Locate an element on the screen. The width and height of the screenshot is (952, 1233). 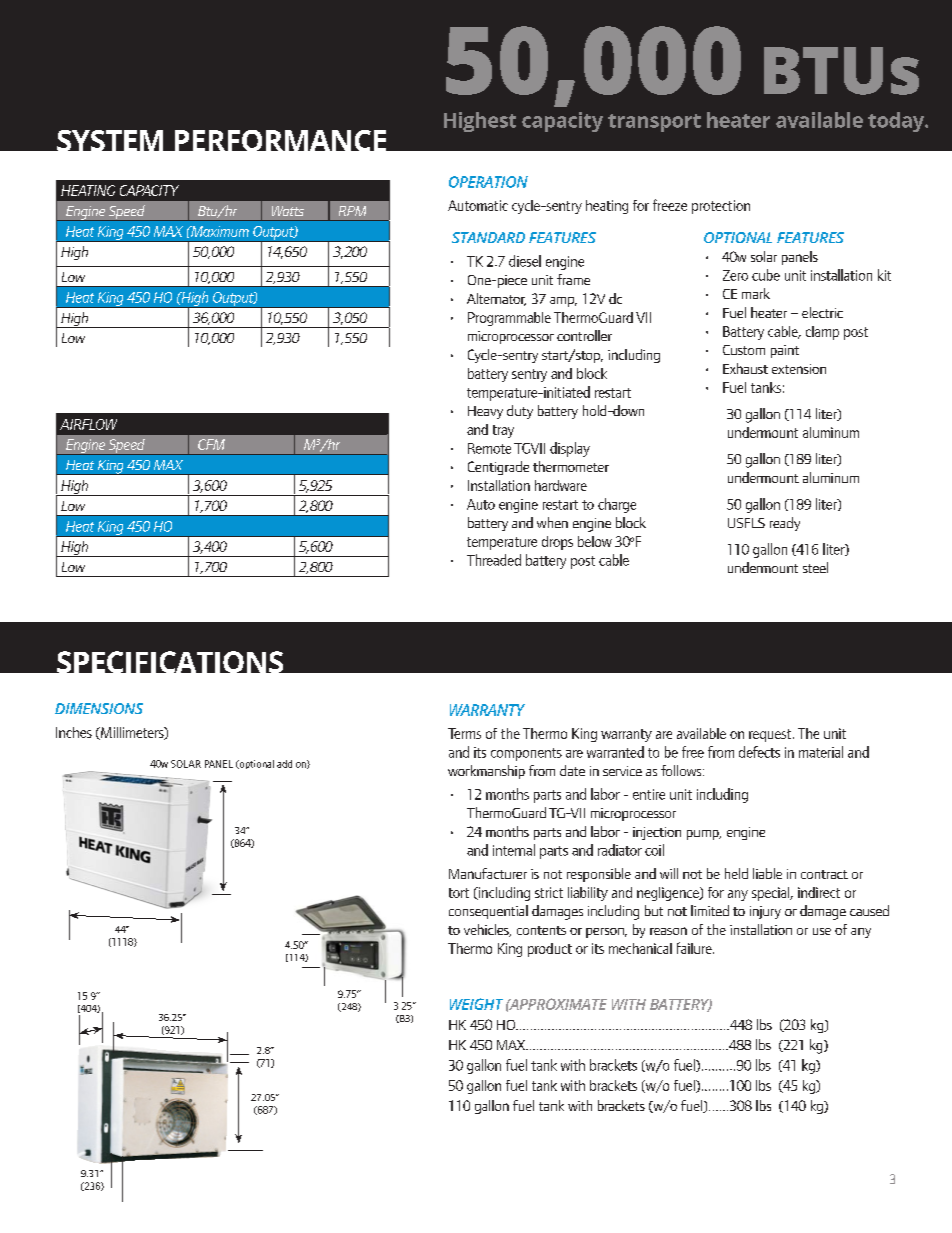
workmanship is located at coordinates (486, 772).
